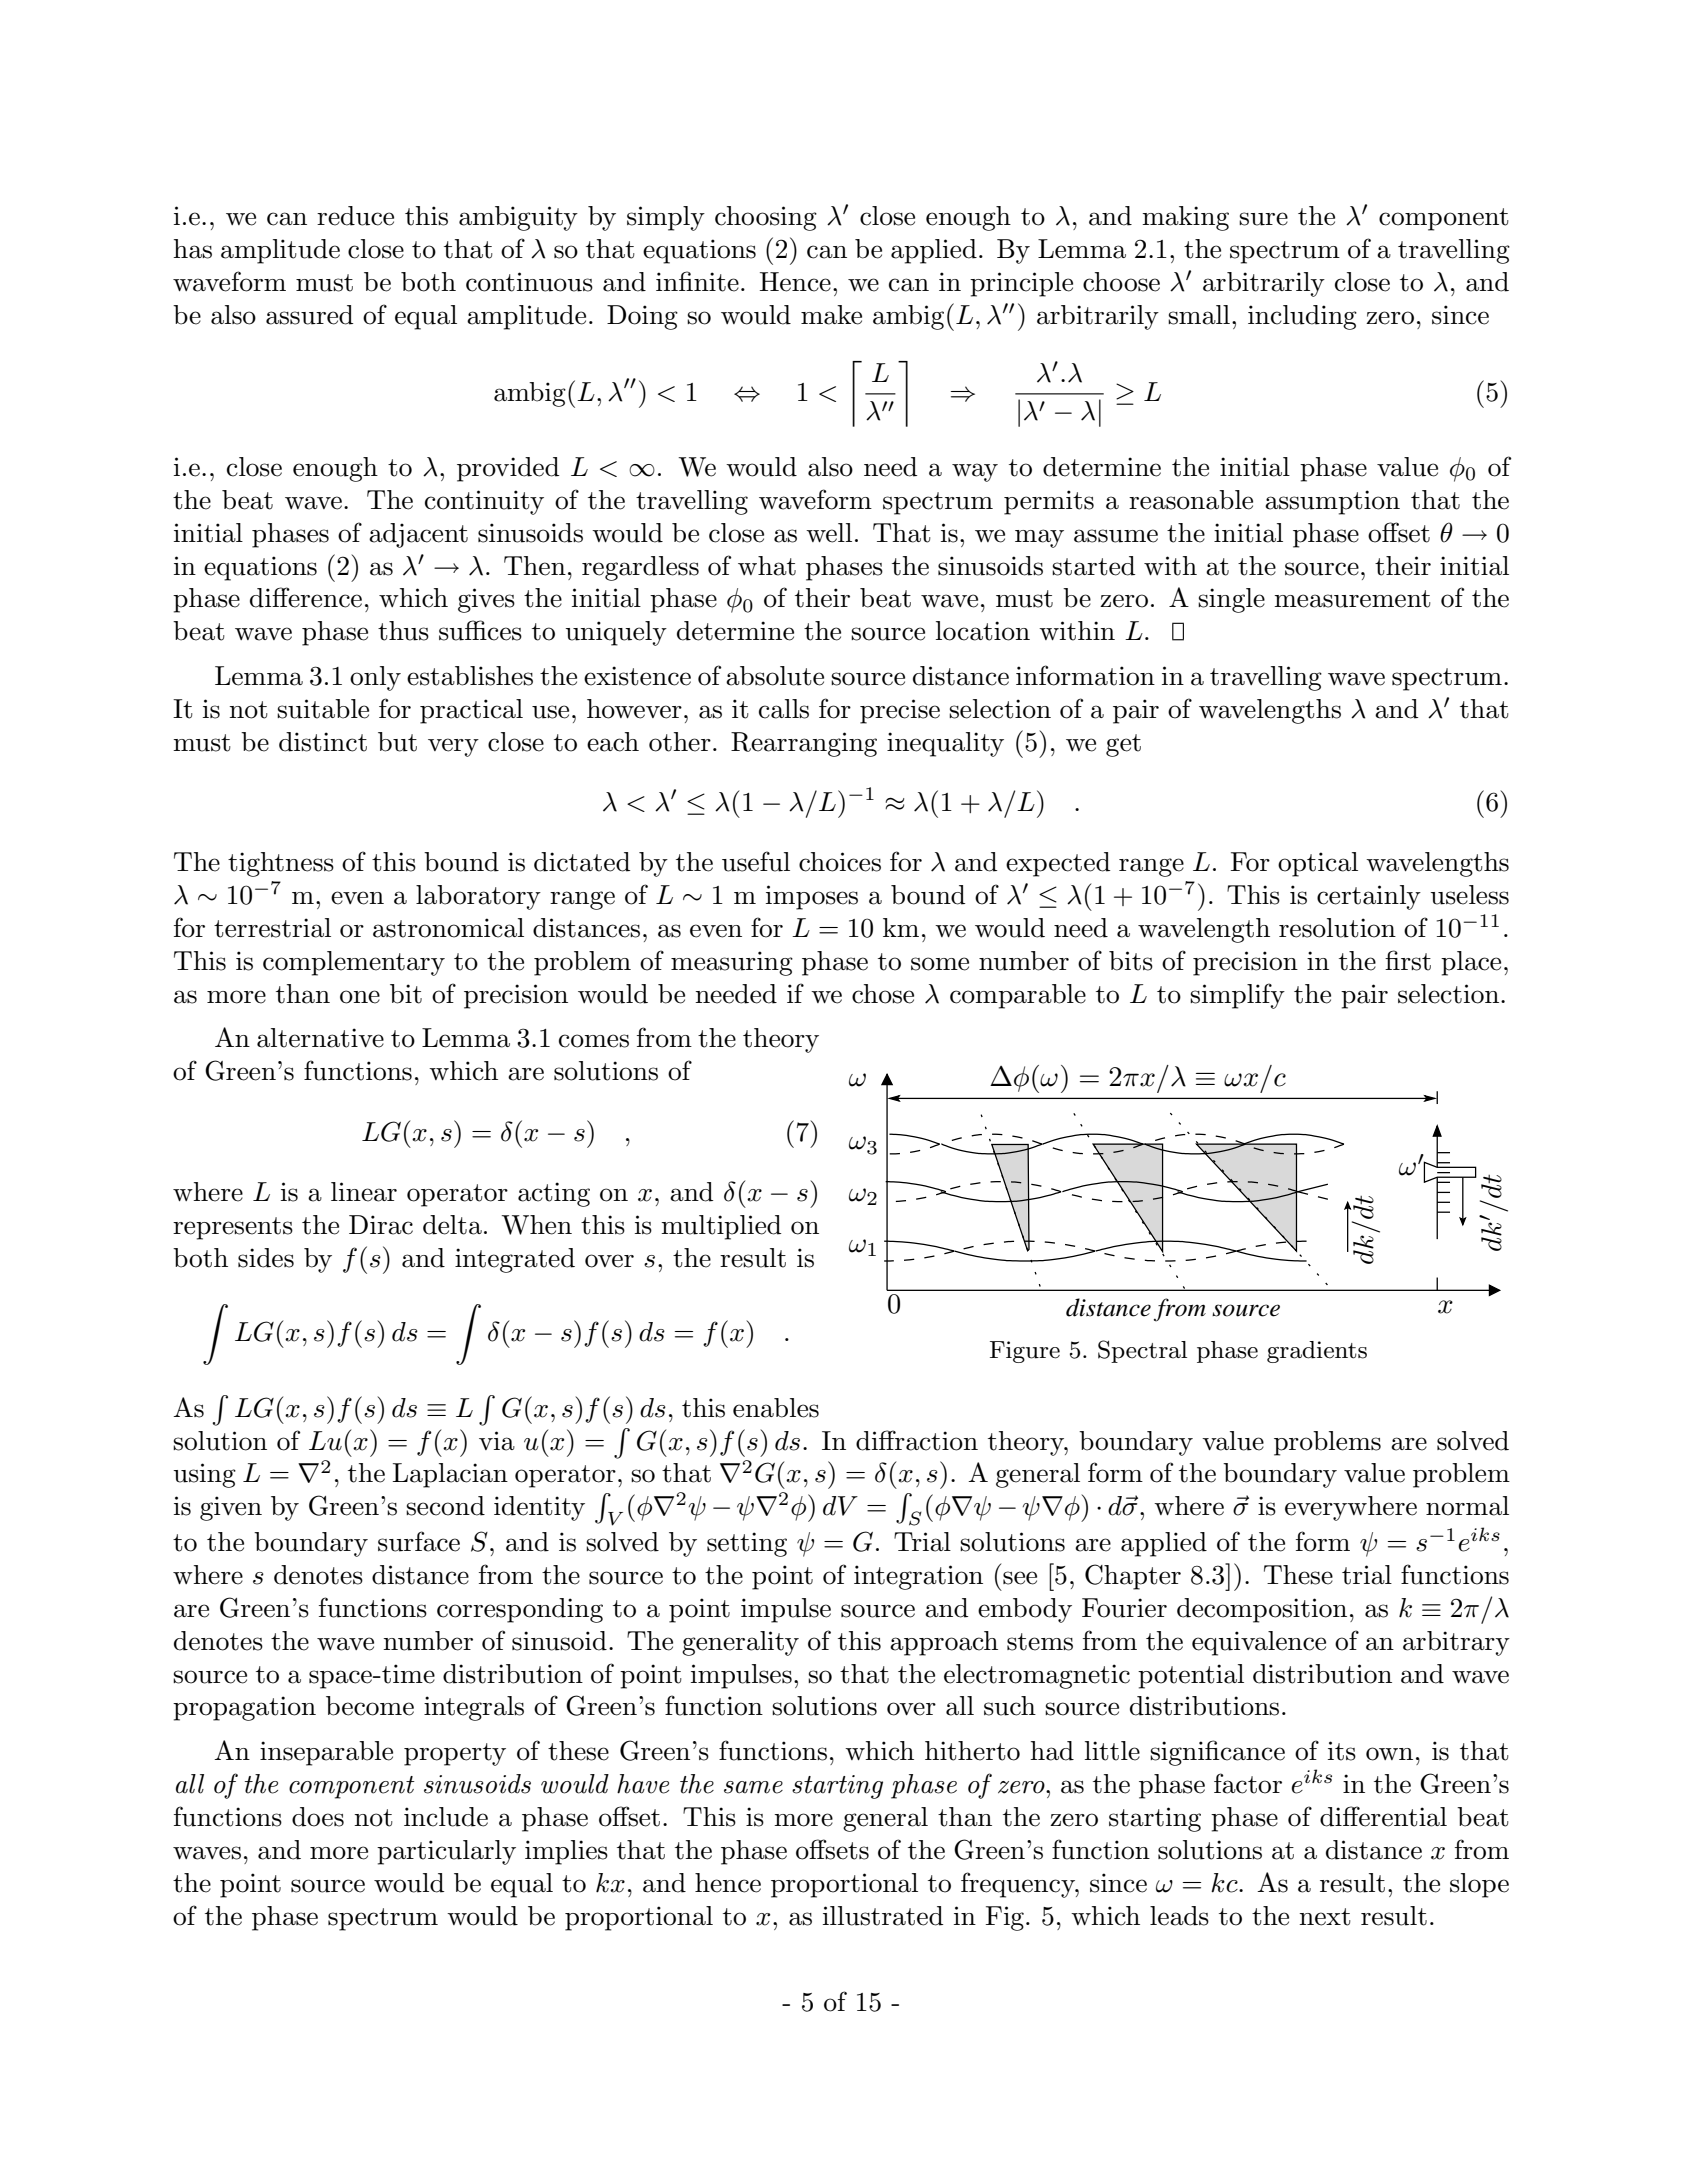  I want to click on including, so click(1302, 317).
